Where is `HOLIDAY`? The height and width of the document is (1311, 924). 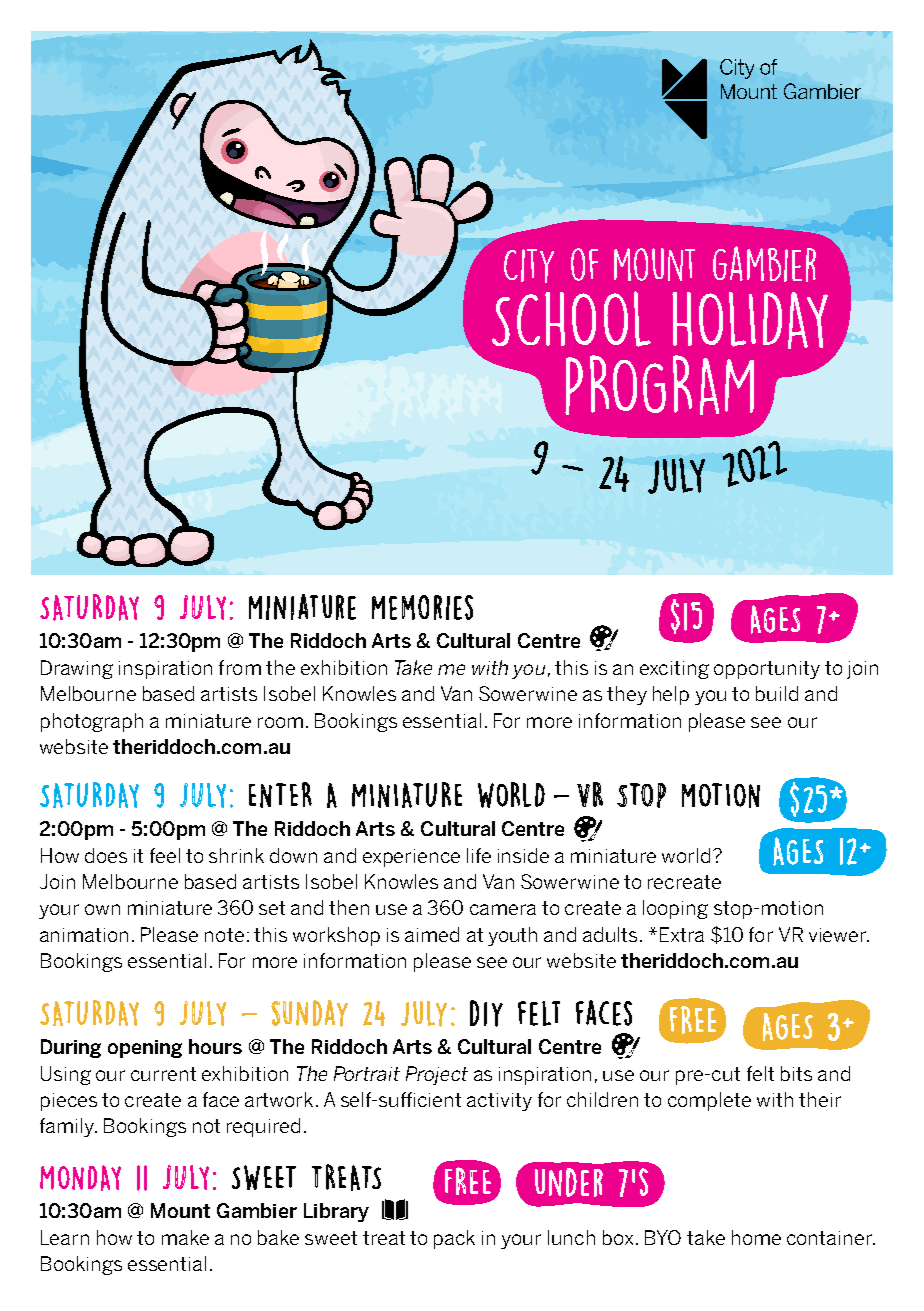
HOLIDAY is located at coordinates (750, 320).
